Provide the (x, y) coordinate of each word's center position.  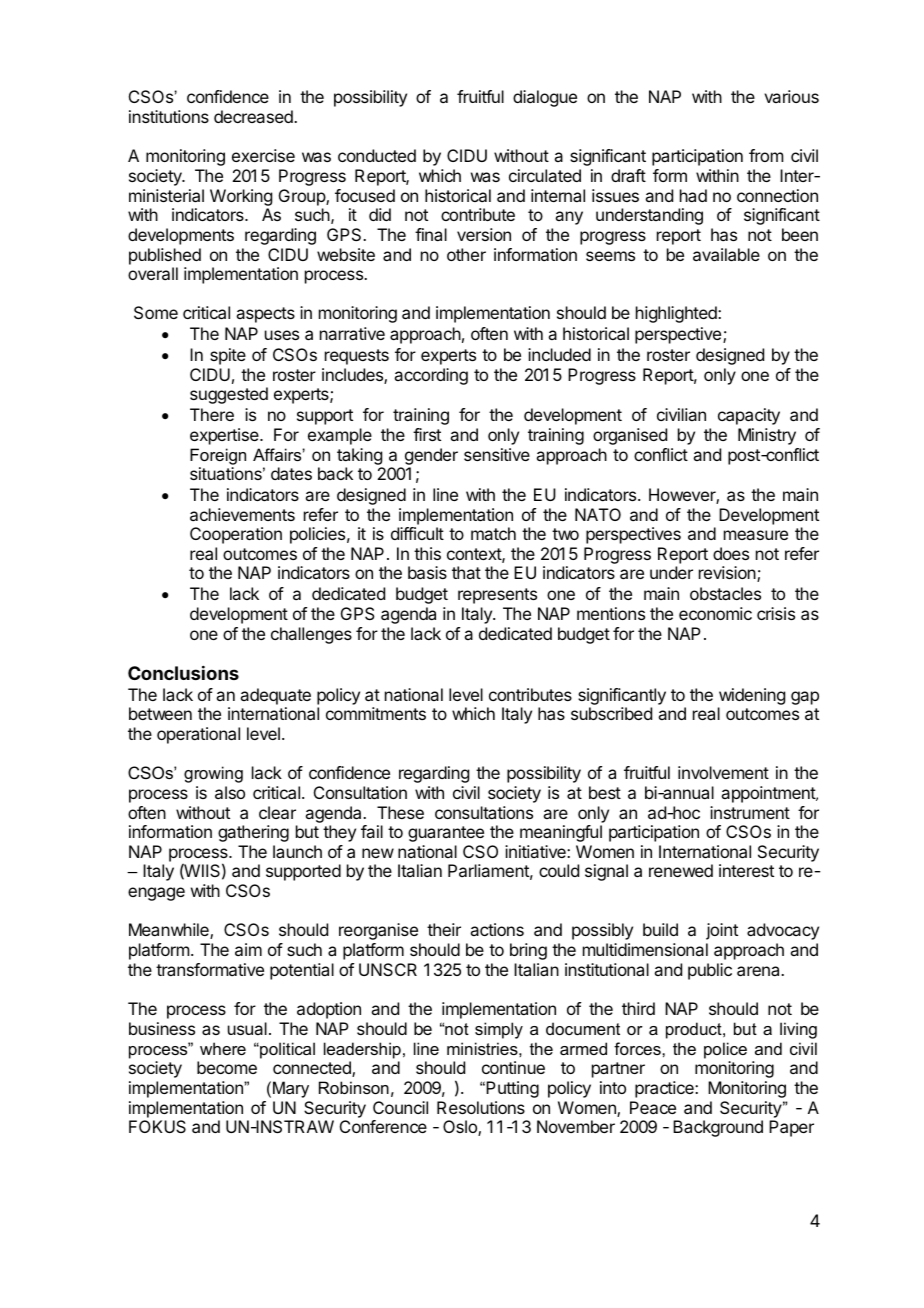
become (227, 1067)
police (725, 1050)
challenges (311, 635)
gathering (253, 833)
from (766, 155)
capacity (749, 416)
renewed (681, 870)
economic (715, 613)
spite (228, 356)
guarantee (446, 834)
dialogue (545, 98)
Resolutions (481, 1107)
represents (497, 596)
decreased (254, 116)
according (431, 376)
